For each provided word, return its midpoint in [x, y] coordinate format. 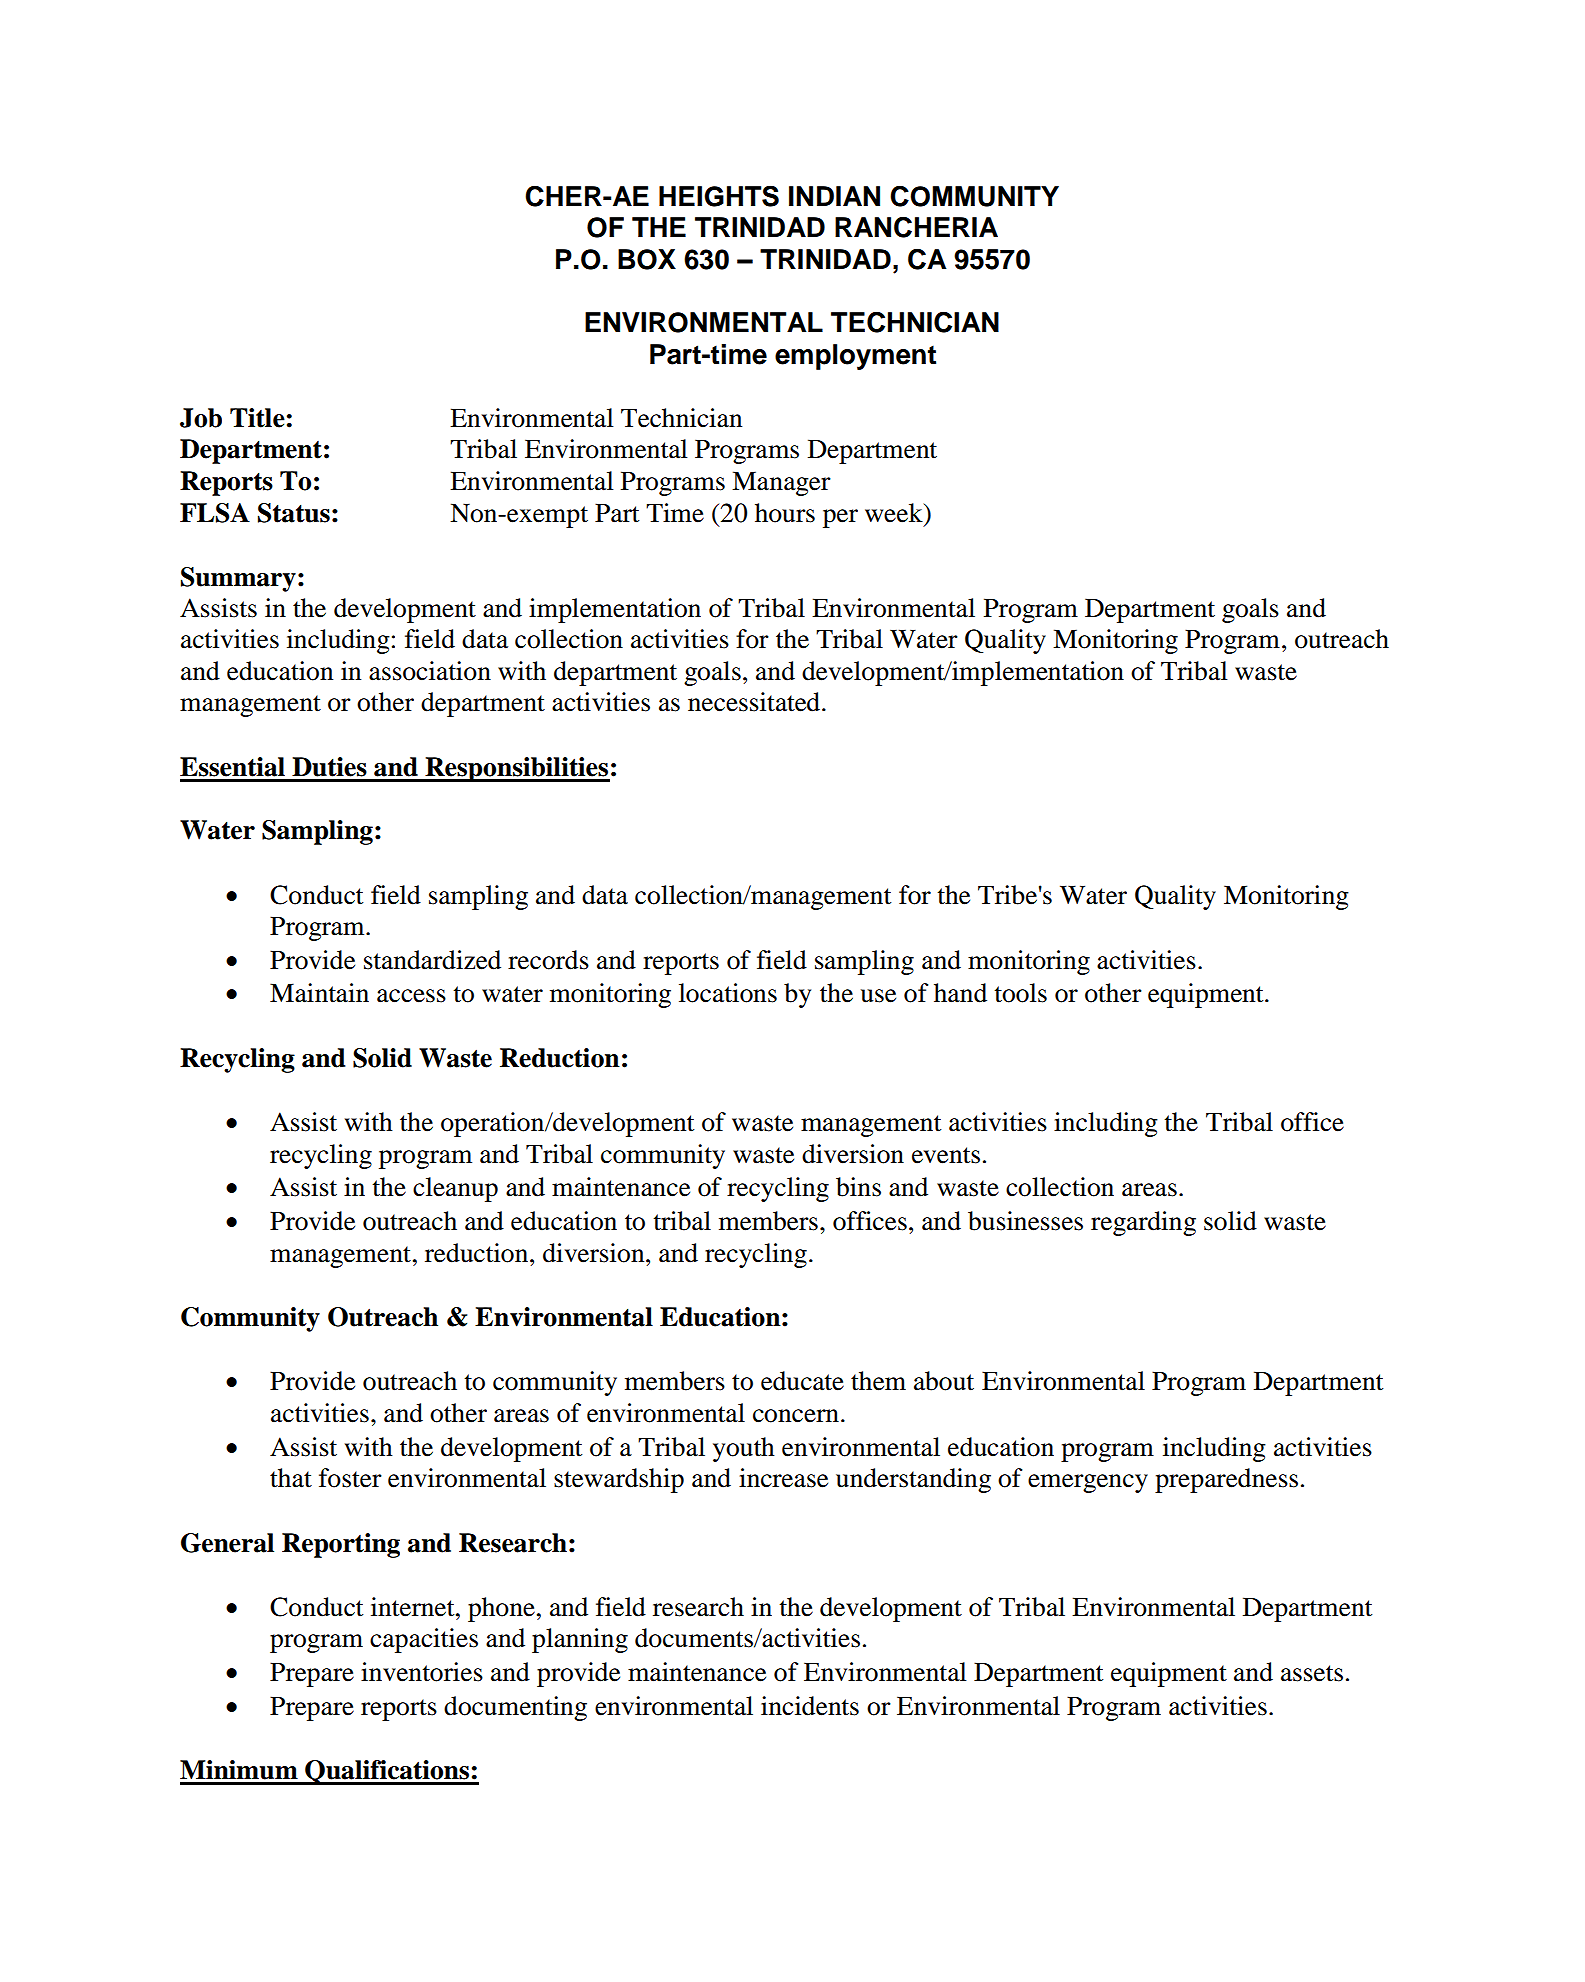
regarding [1143, 1223]
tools [1021, 993]
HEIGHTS [719, 196]
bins [858, 1187]
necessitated [755, 702]
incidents [810, 1706]
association [430, 671]
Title [257, 418]
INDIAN [834, 196]
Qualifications [387, 1772]
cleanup [455, 1189]
